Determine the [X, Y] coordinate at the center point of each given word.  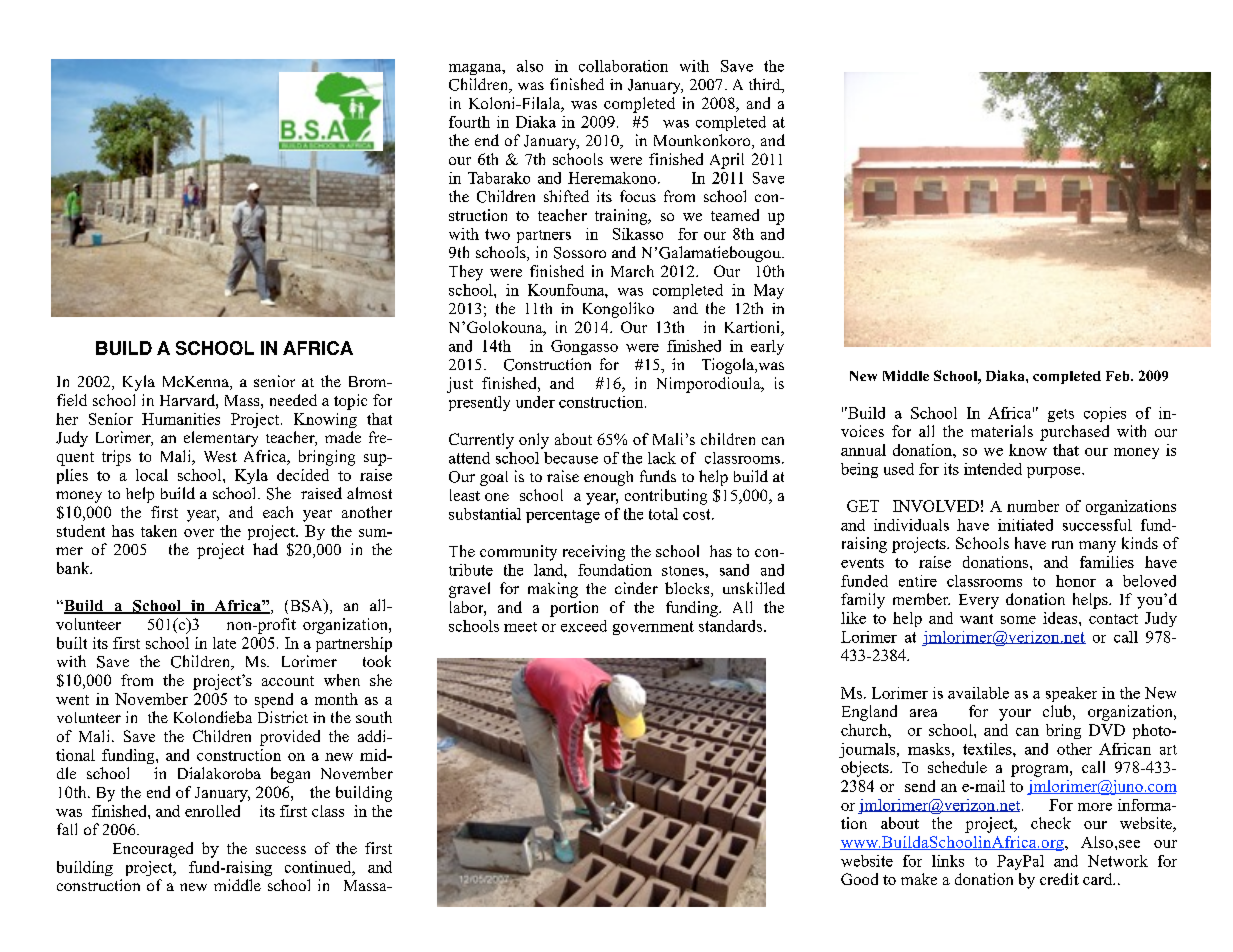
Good [859, 879]
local [152, 475]
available [978, 693]
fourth [469, 122]
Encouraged [153, 850]
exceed [584, 626]
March [632, 271]
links [948, 861]
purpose [1055, 472]
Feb [1119, 376]
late [224, 643]
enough [608, 478]
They [466, 273]
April [727, 161]
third [766, 85]
